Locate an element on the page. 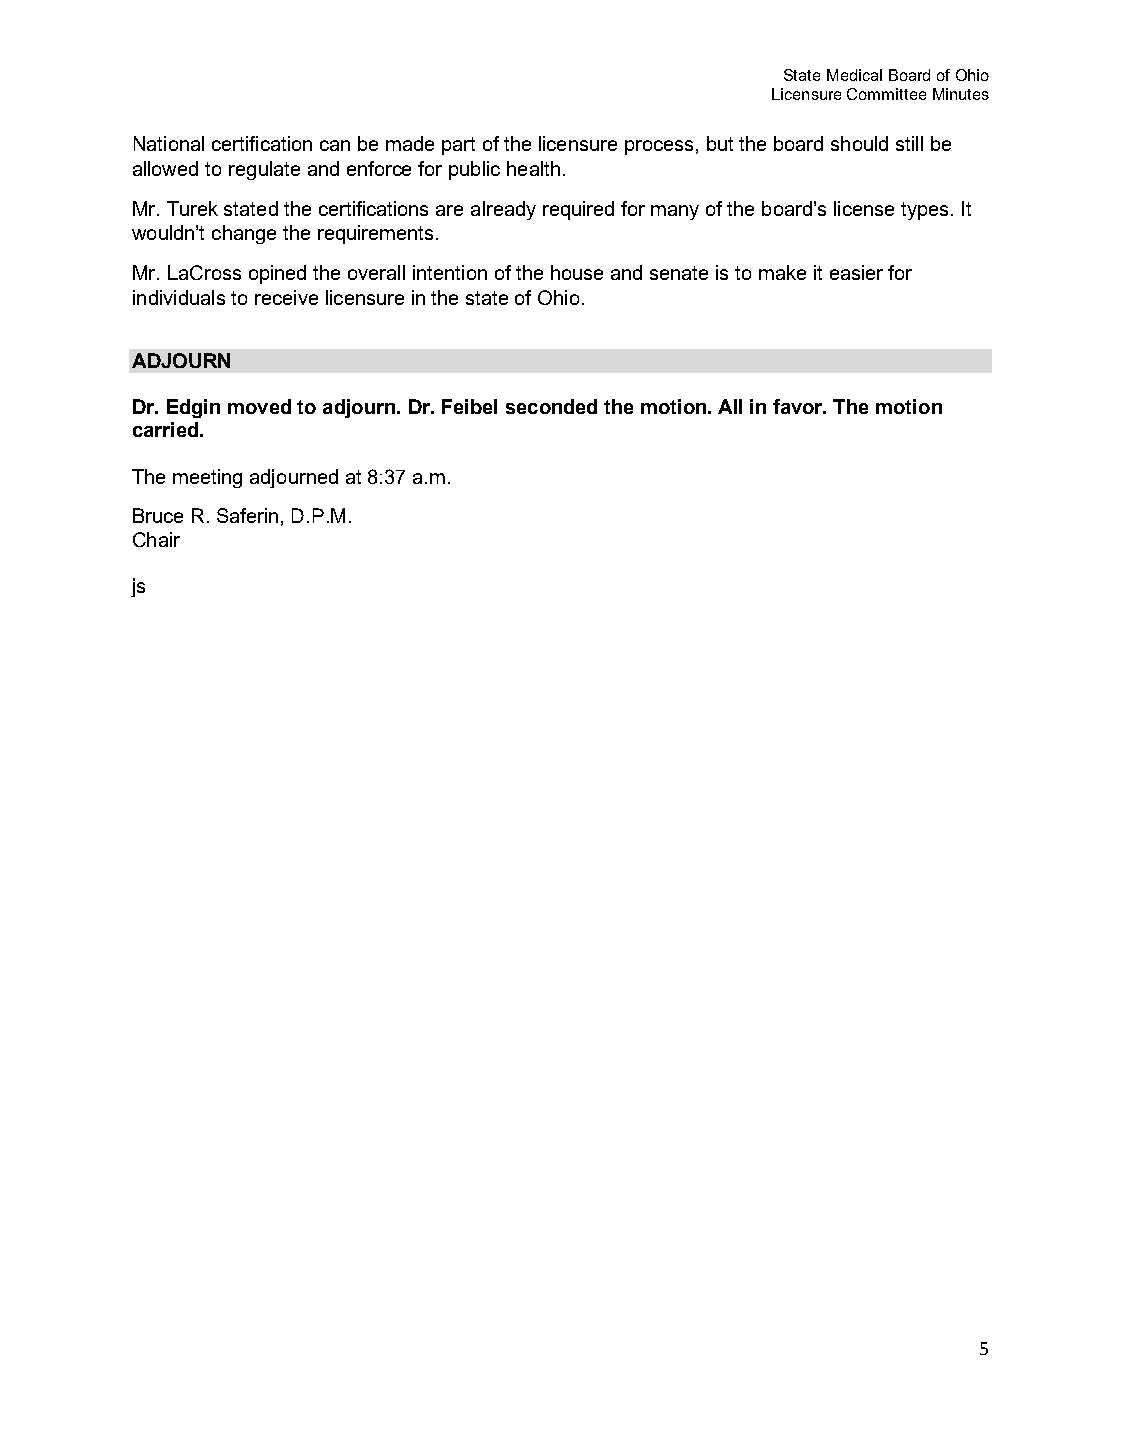  Committee is located at coordinates (886, 94).
